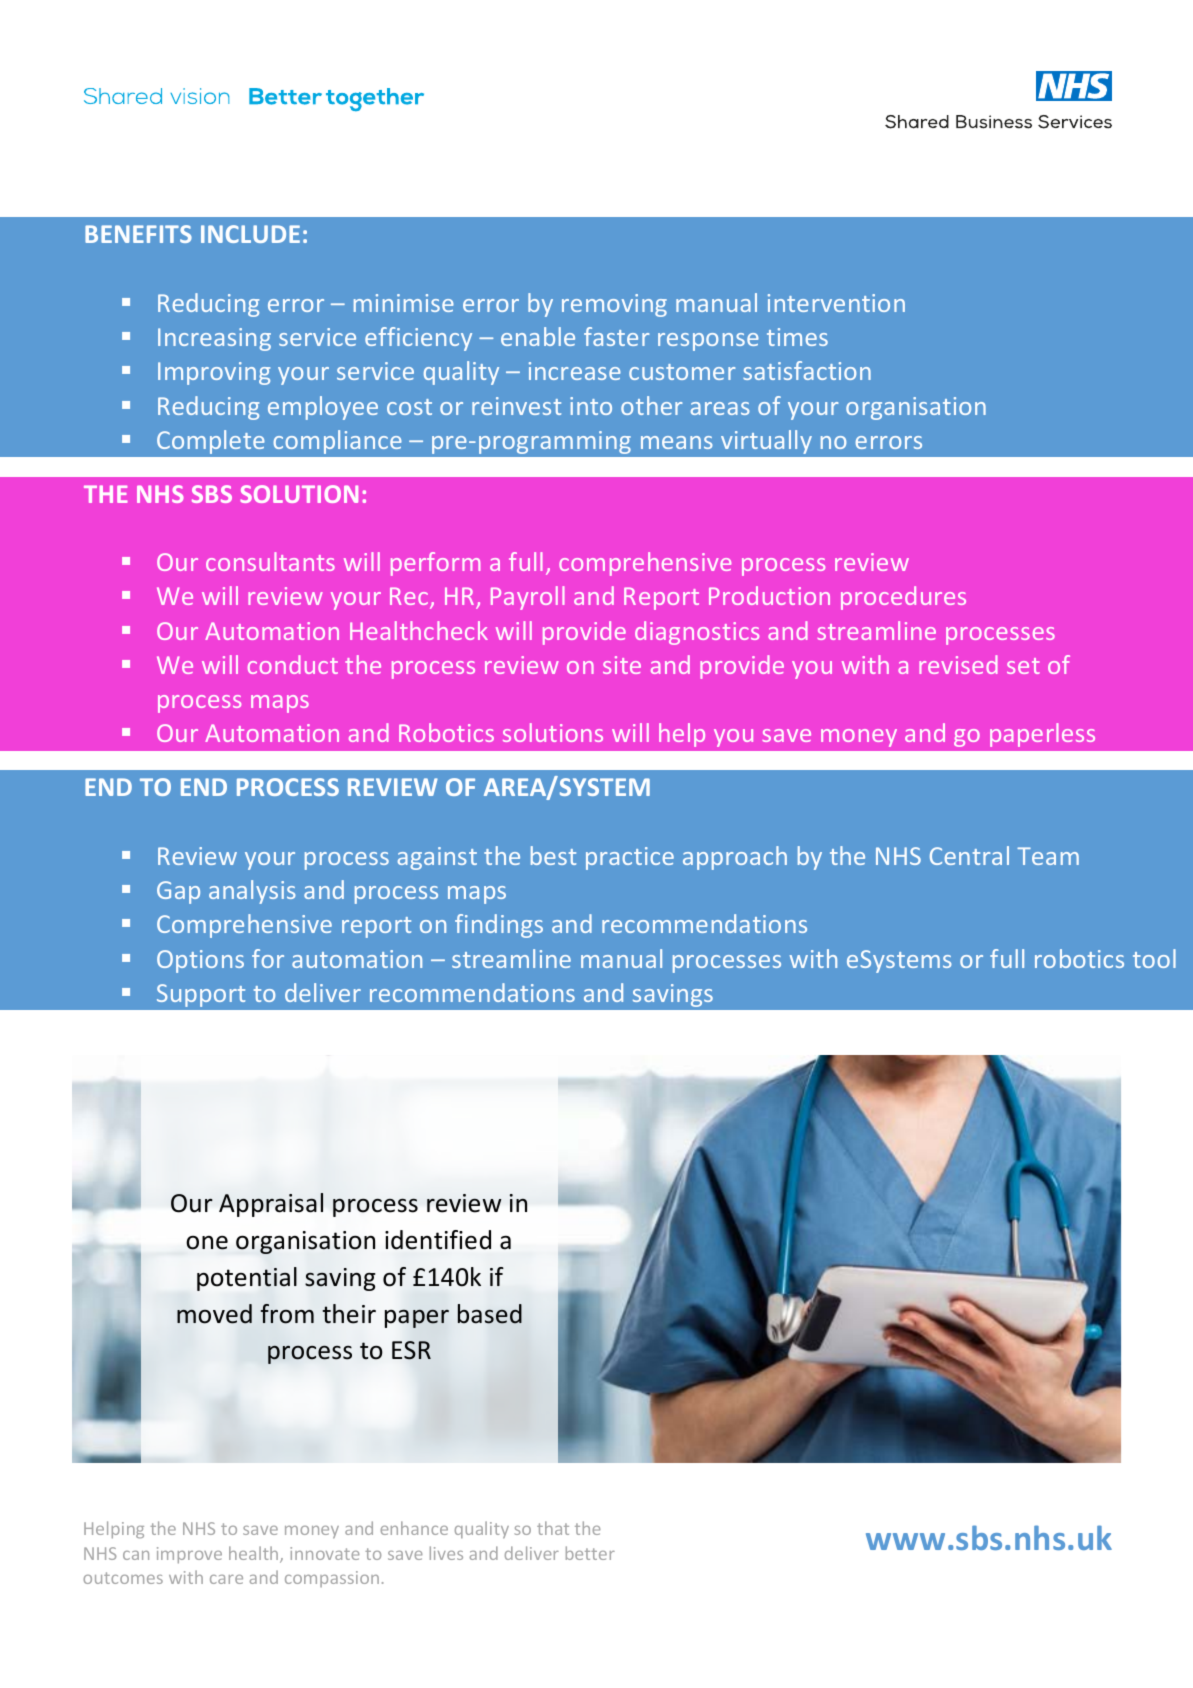 The width and height of the page is (1193, 1688). Describe the element at coordinates (250, 234) in the page. I see `INCLUDE` at that location.
